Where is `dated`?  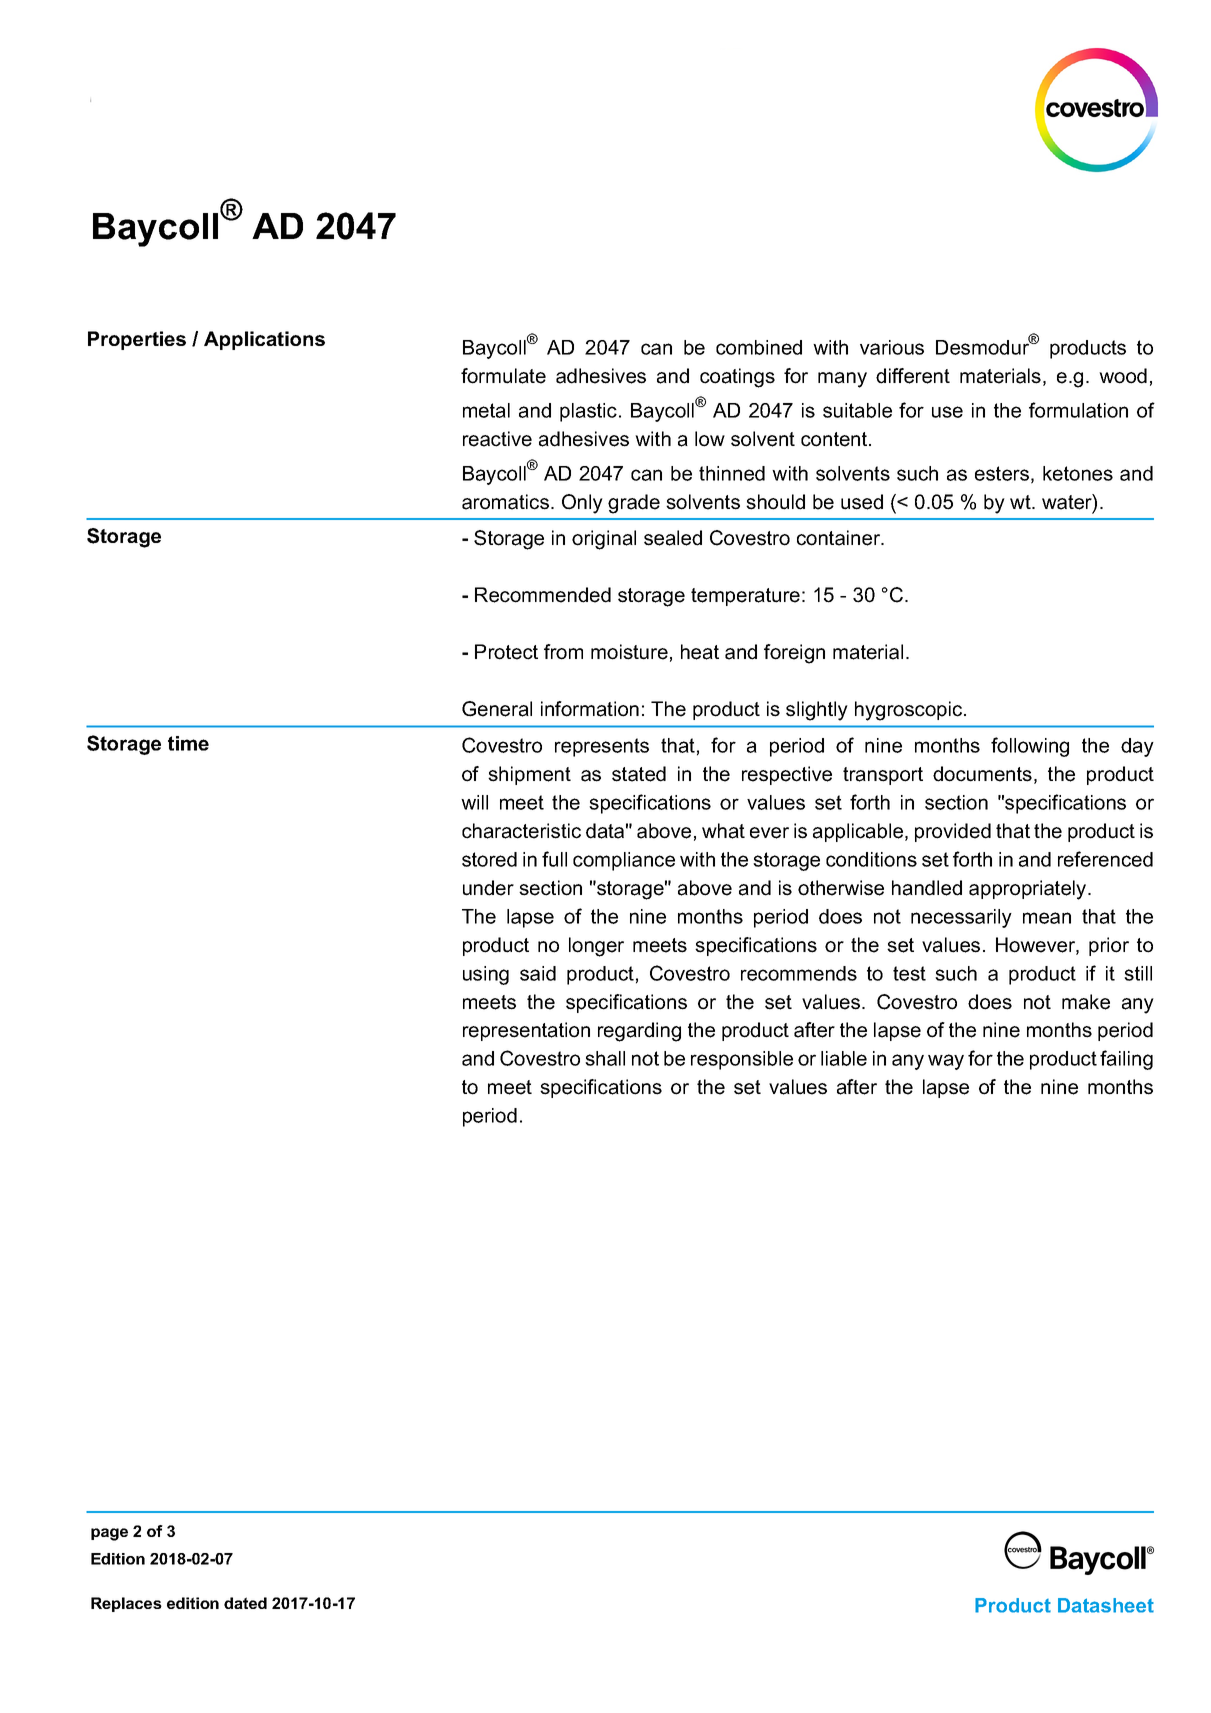
dated is located at coordinates (245, 1603).
